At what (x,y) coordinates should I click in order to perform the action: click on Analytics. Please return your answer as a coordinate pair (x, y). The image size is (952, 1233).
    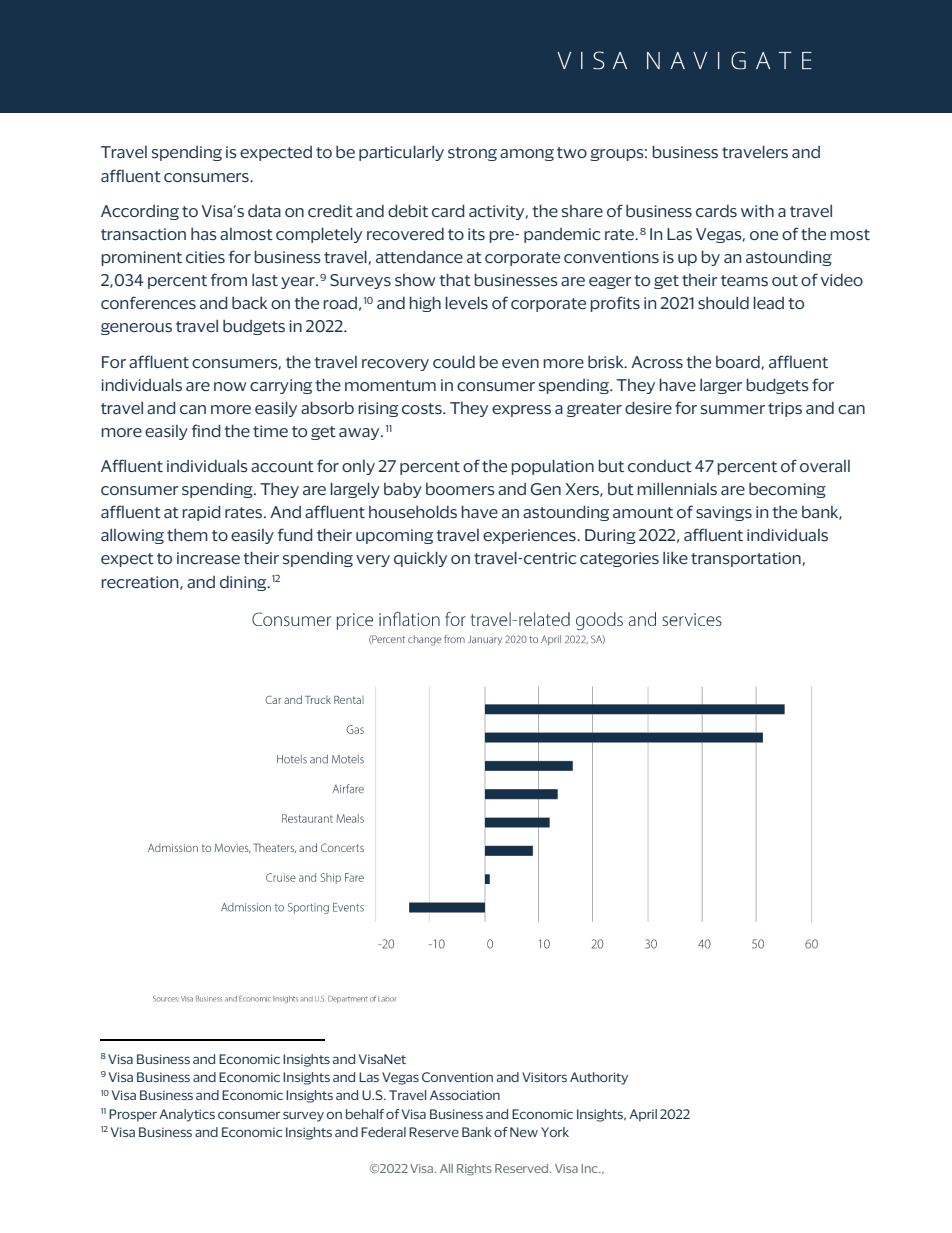
    Looking at the image, I should click on (187, 1115).
